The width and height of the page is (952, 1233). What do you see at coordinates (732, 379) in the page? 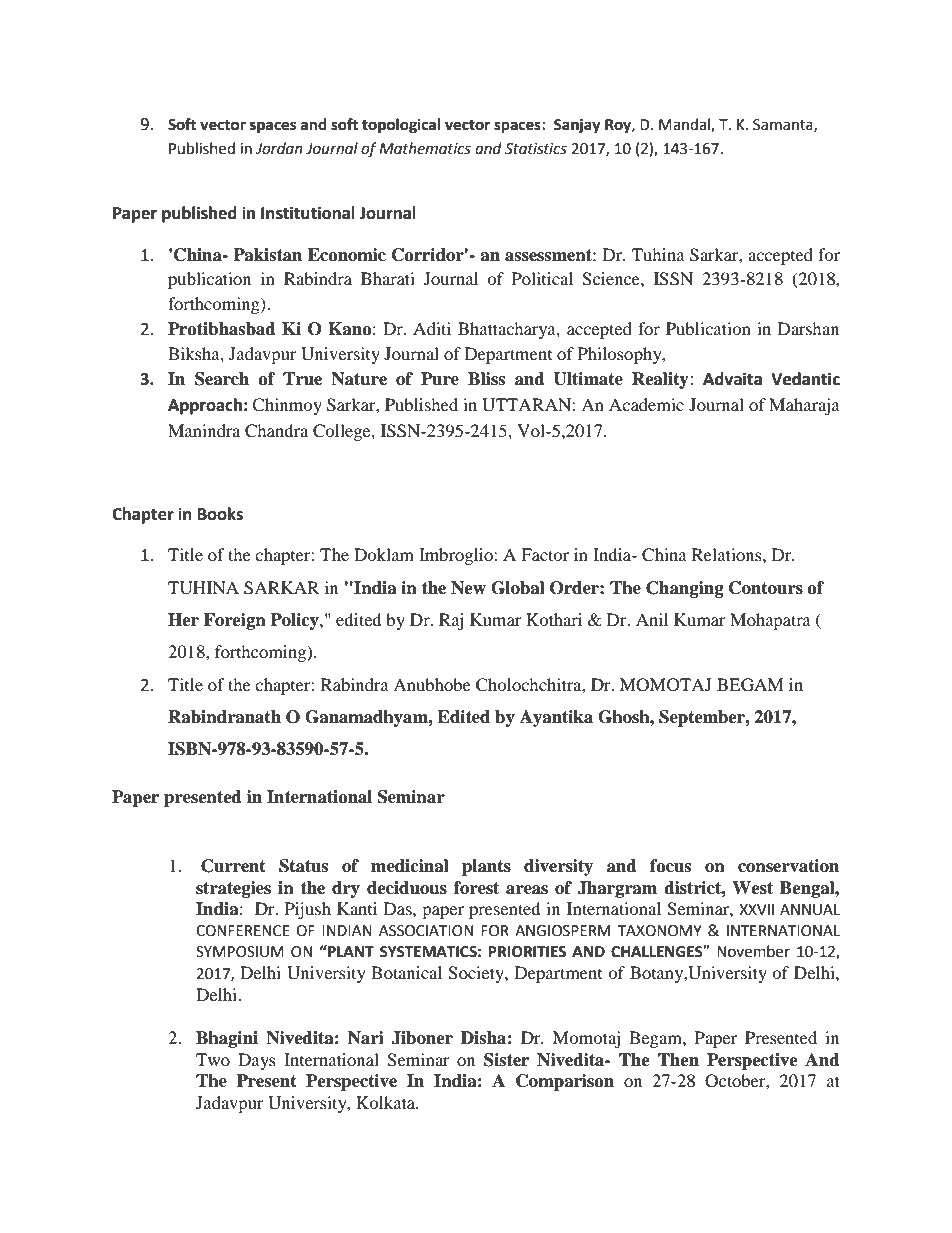
I see `Advaita` at bounding box center [732, 379].
